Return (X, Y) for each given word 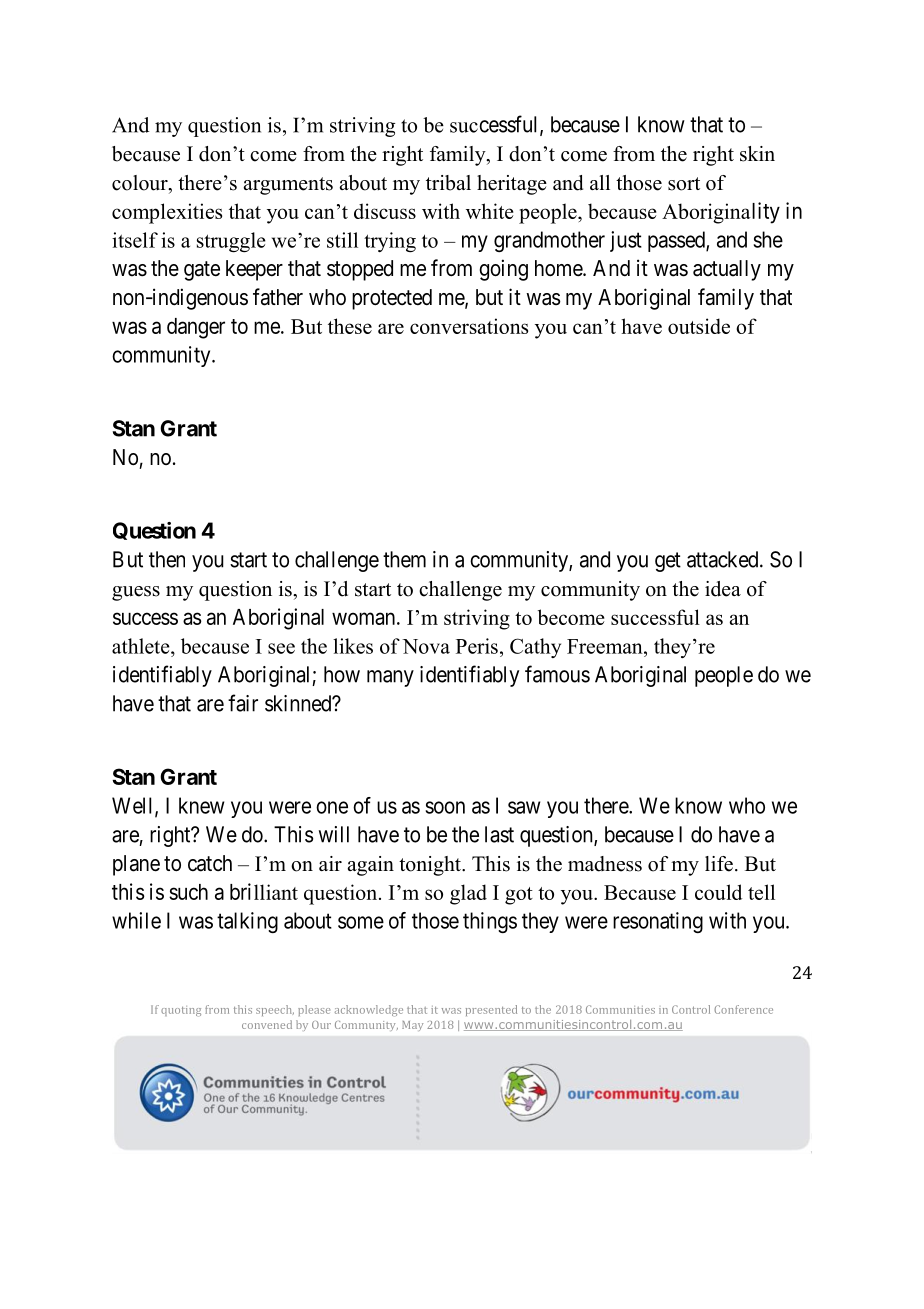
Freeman (606, 646)
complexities (167, 213)
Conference (743, 1009)
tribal (448, 183)
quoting (181, 1011)
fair (243, 703)
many (390, 678)
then (167, 559)
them (404, 559)
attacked (724, 559)
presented (491, 1010)
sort (684, 184)
